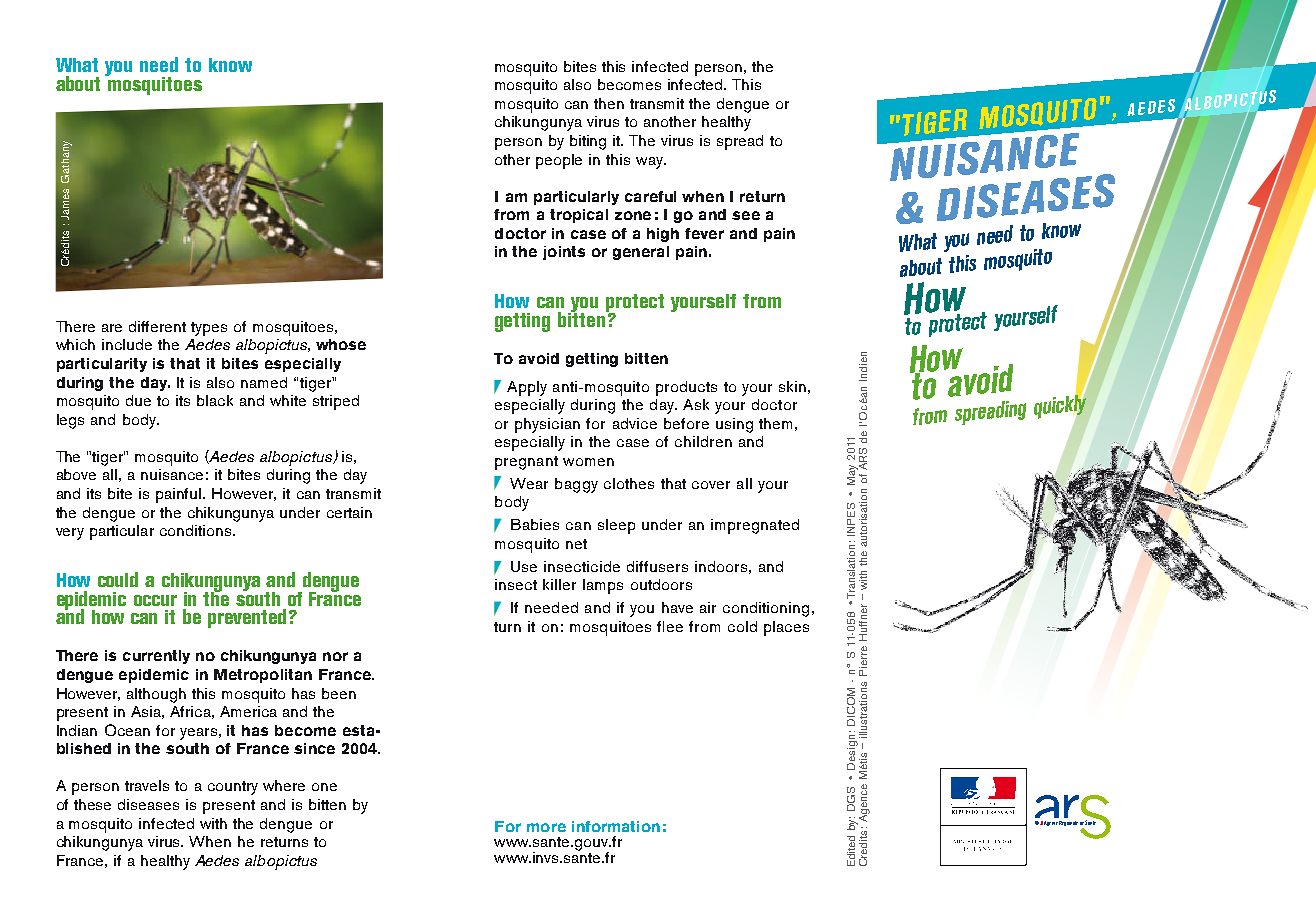 Image resolution: width=1316 pixels, height=921 pixels. I want to click on information, so click(616, 826).
